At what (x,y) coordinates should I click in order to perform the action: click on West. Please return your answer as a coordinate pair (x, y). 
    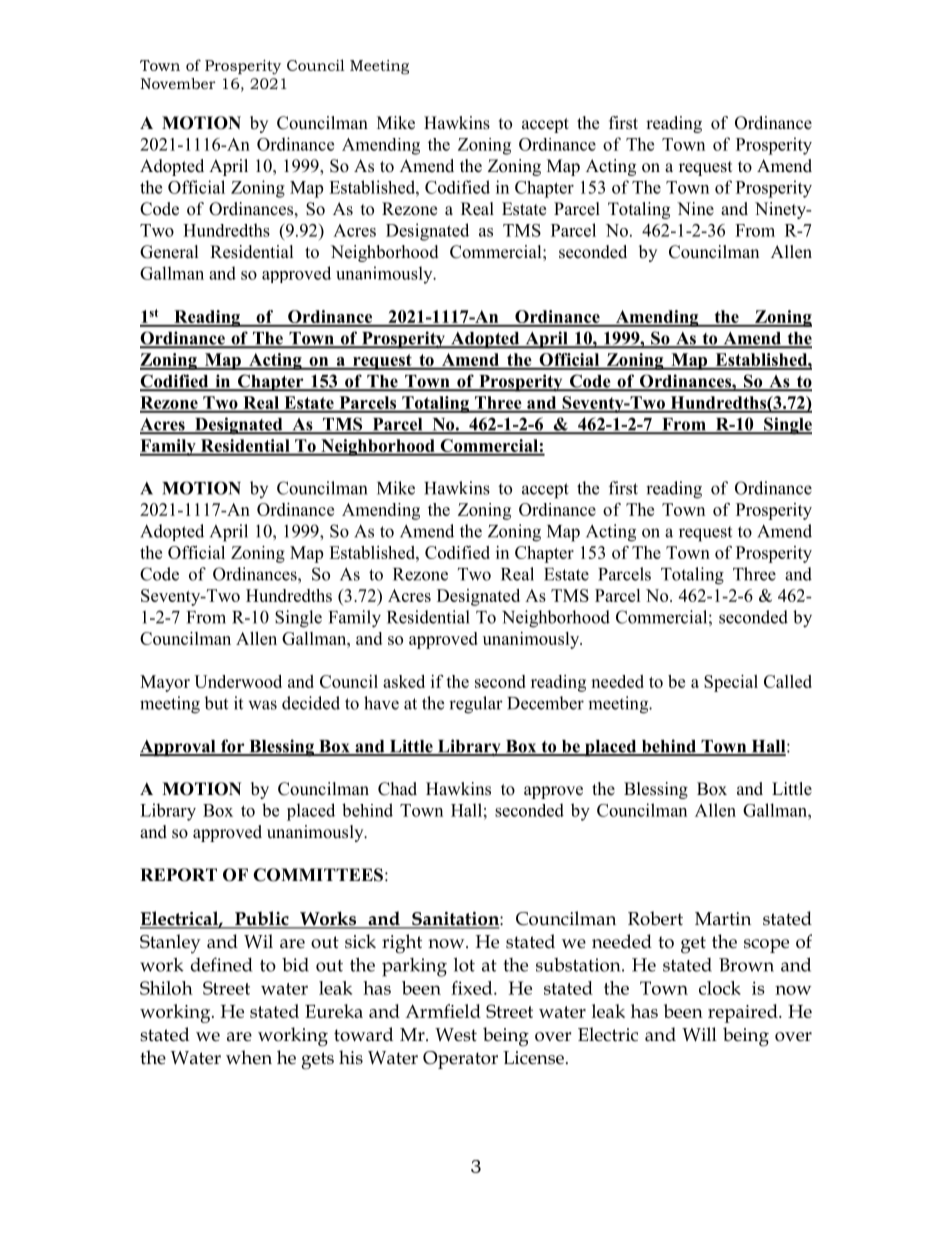
    Looking at the image, I should click on (456, 1035).
